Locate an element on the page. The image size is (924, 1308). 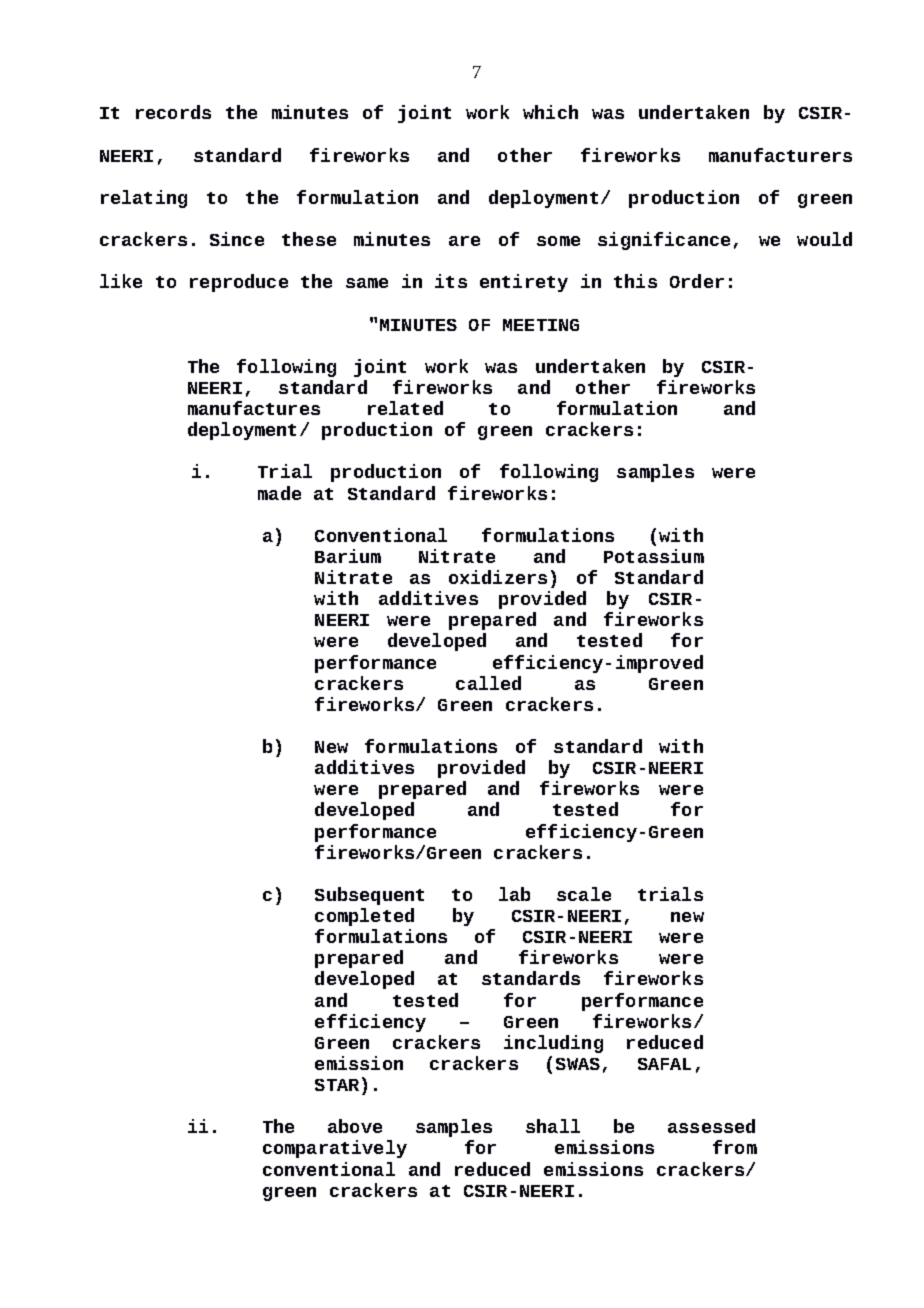
manufactures is located at coordinates (254, 408).
